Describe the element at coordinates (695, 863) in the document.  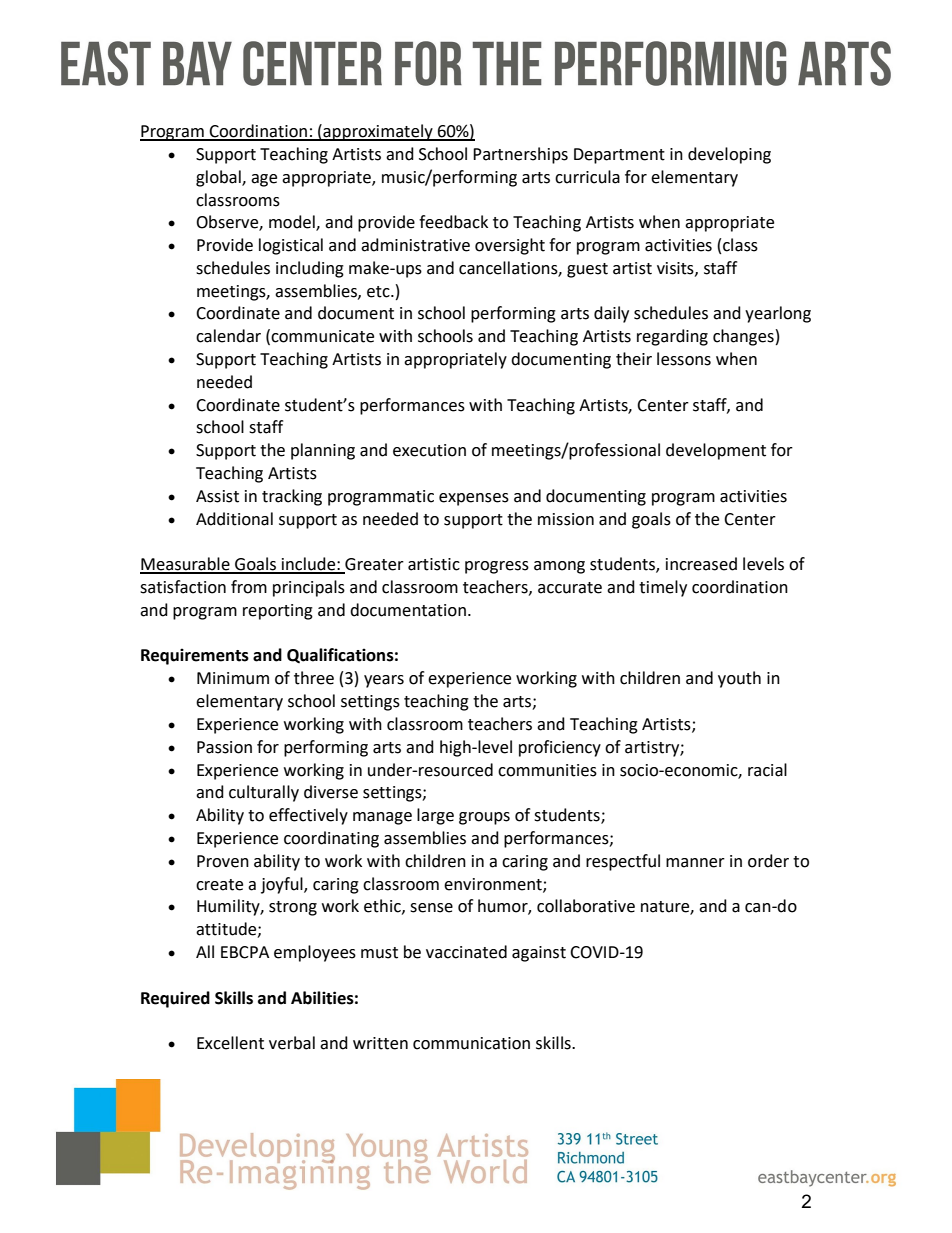
I see `manner` at that location.
